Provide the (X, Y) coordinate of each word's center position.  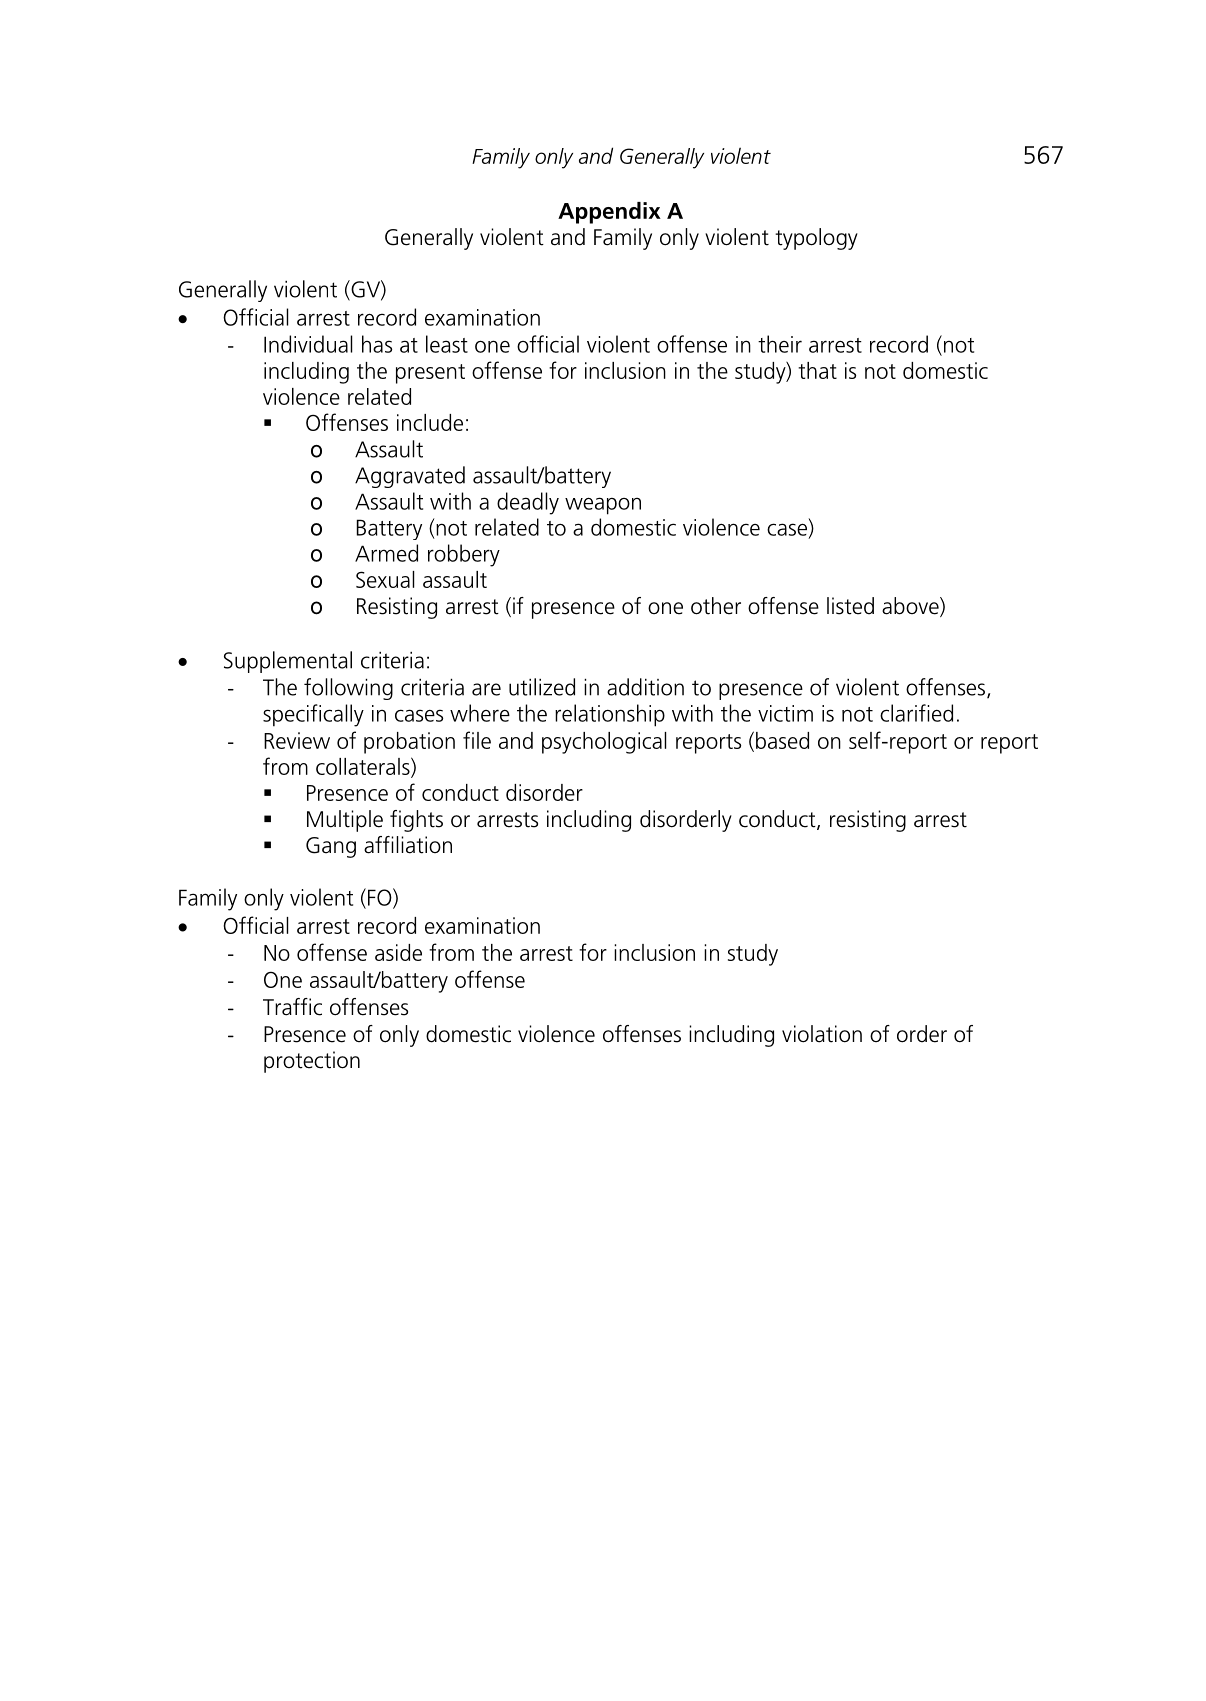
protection (312, 1062)
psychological (604, 743)
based (782, 740)
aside (398, 952)
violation (822, 1034)
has (377, 344)
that (817, 370)
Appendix (609, 213)
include (430, 422)
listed (850, 606)
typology (816, 239)
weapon (603, 506)
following (348, 689)
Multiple (345, 821)
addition (645, 687)
